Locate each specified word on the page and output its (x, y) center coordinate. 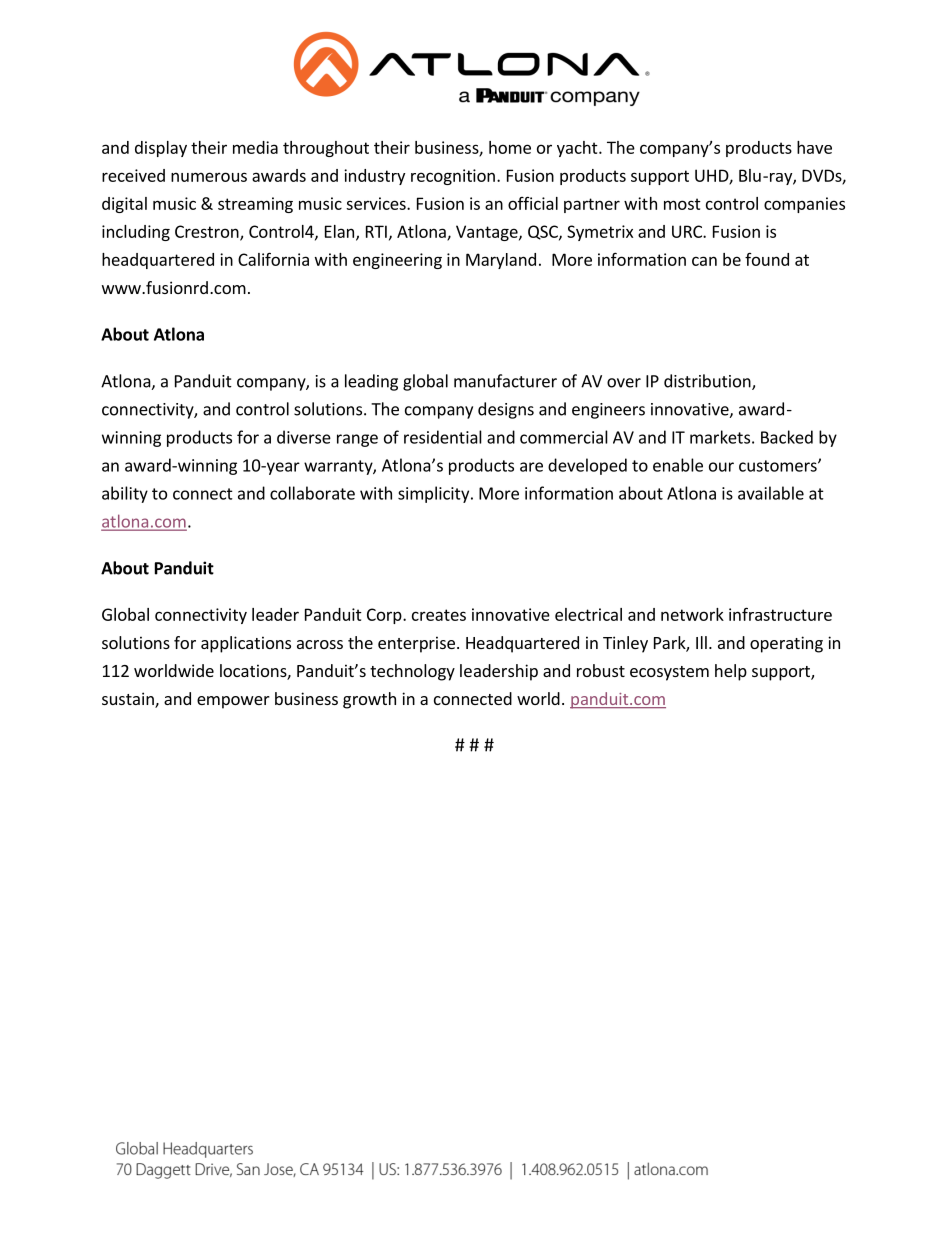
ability (125, 494)
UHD (712, 176)
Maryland (501, 261)
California (273, 259)
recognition (453, 177)
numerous (209, 177)
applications (246, 644)
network (692, 614)
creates (439, 615)
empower (233, 702)
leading (371, 382)
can (704, 261)
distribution (708, 382)
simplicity (435, 494)
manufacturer (505, 381)
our (721, 467)
